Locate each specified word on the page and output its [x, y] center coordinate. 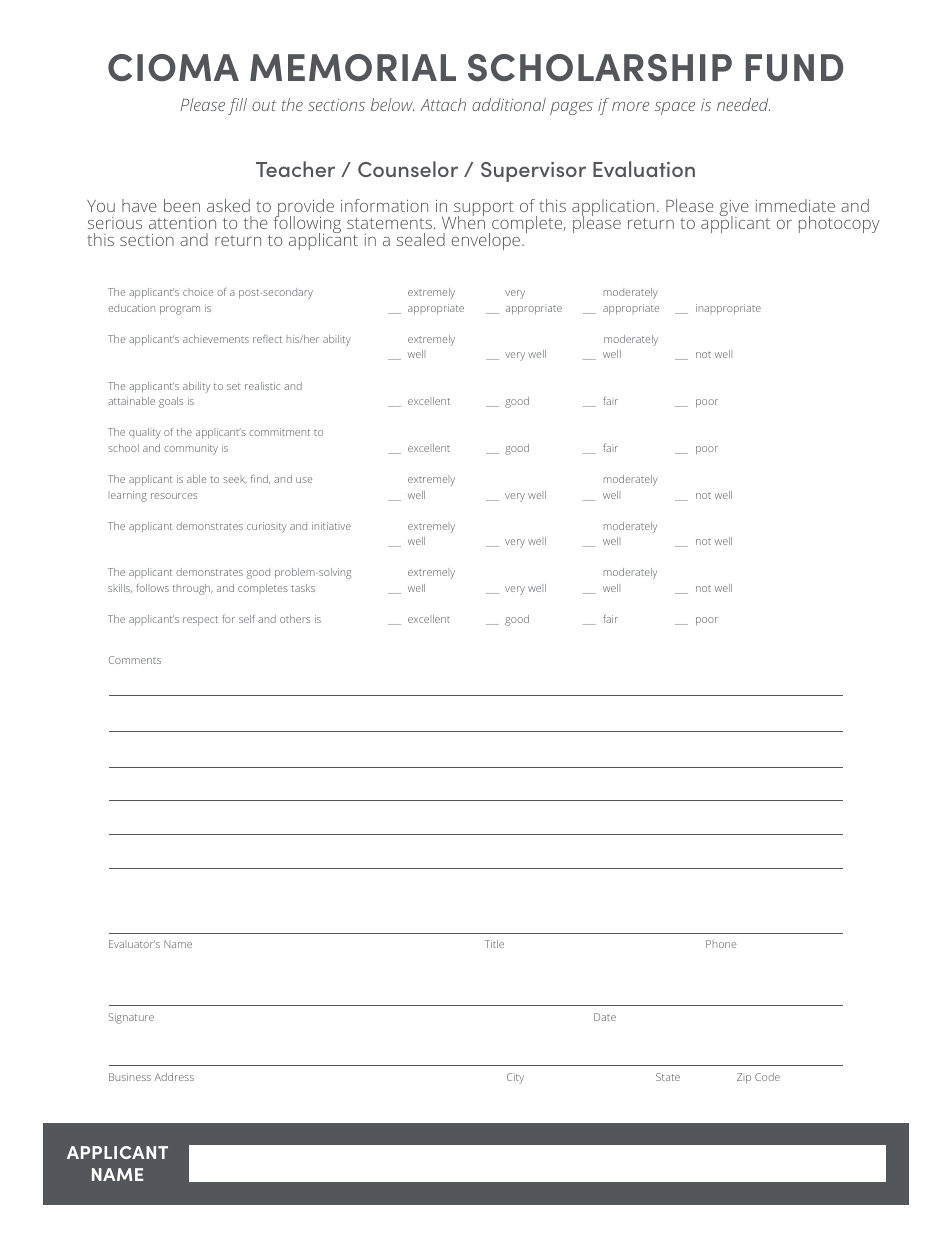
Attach [443, 104]
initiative [331, 526]
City [515, 1078]
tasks [303, 588]
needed [743, 104]
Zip [744, 1078]
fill [237, 106]
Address [174, 1077]
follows [152, 587]
